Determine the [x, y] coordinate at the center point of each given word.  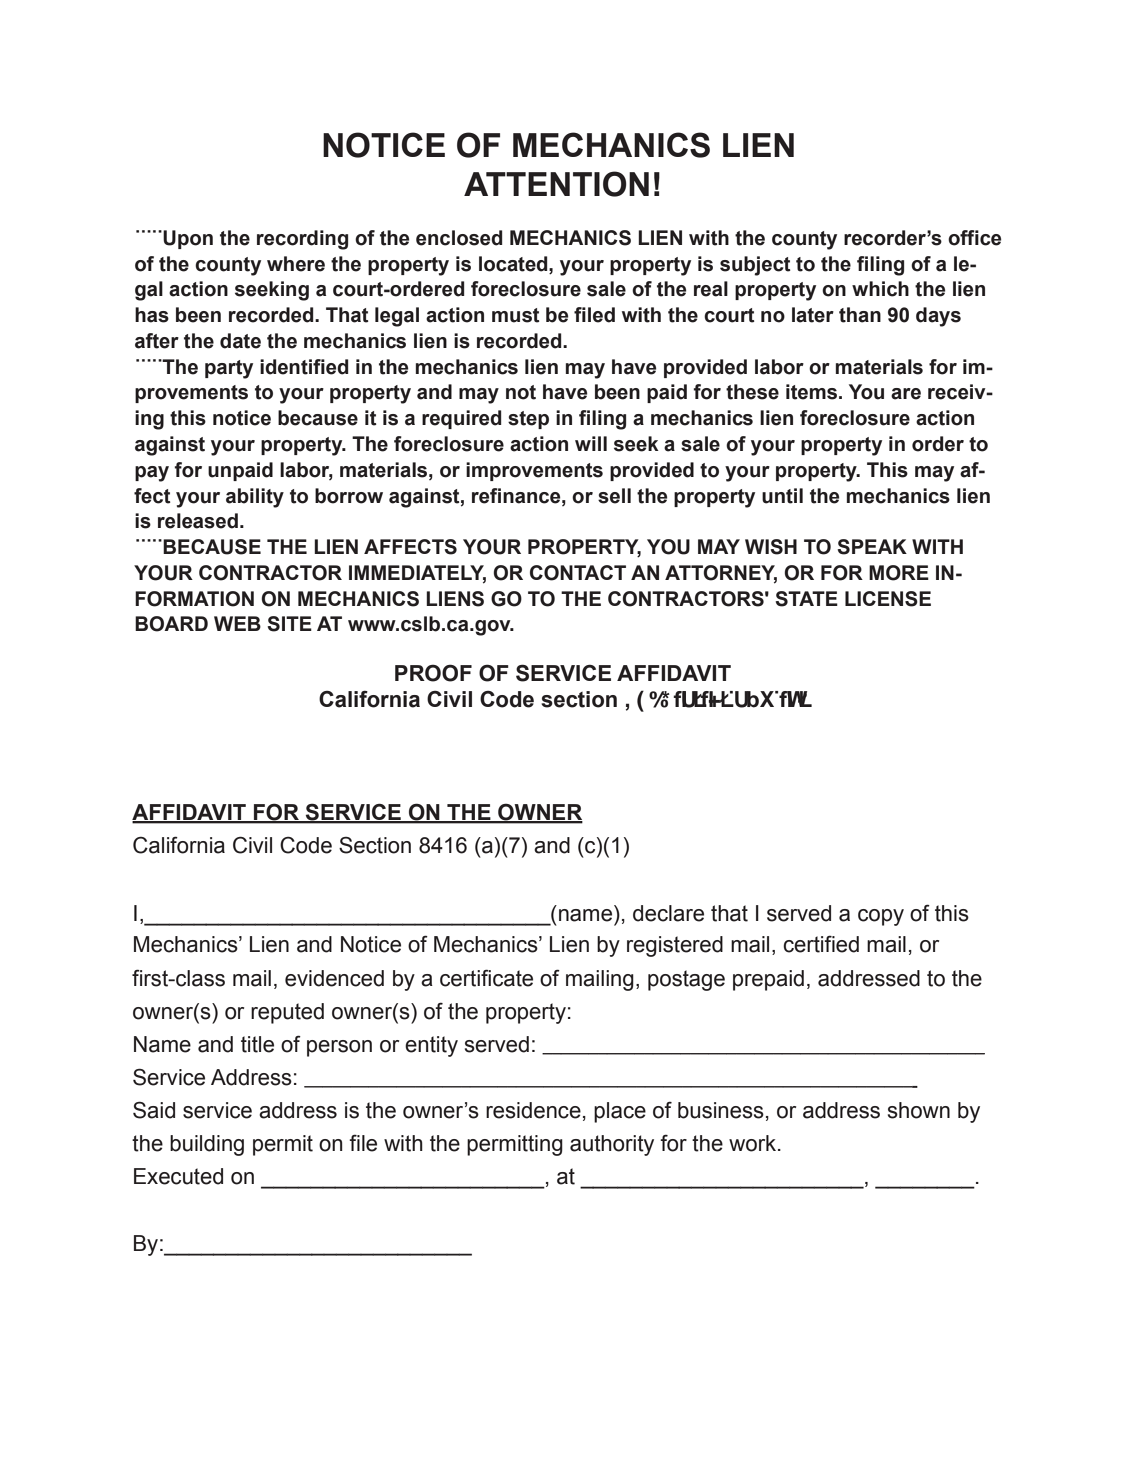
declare [668, 913]
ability [255, 498]
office [974, 238]
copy [881, 917]
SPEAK [872, 547]
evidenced [334, 978]
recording [302, 240]
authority [612, 1145]
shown [919, 1110]
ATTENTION [556, 184]
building [207, 1145]
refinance [517, 496]
